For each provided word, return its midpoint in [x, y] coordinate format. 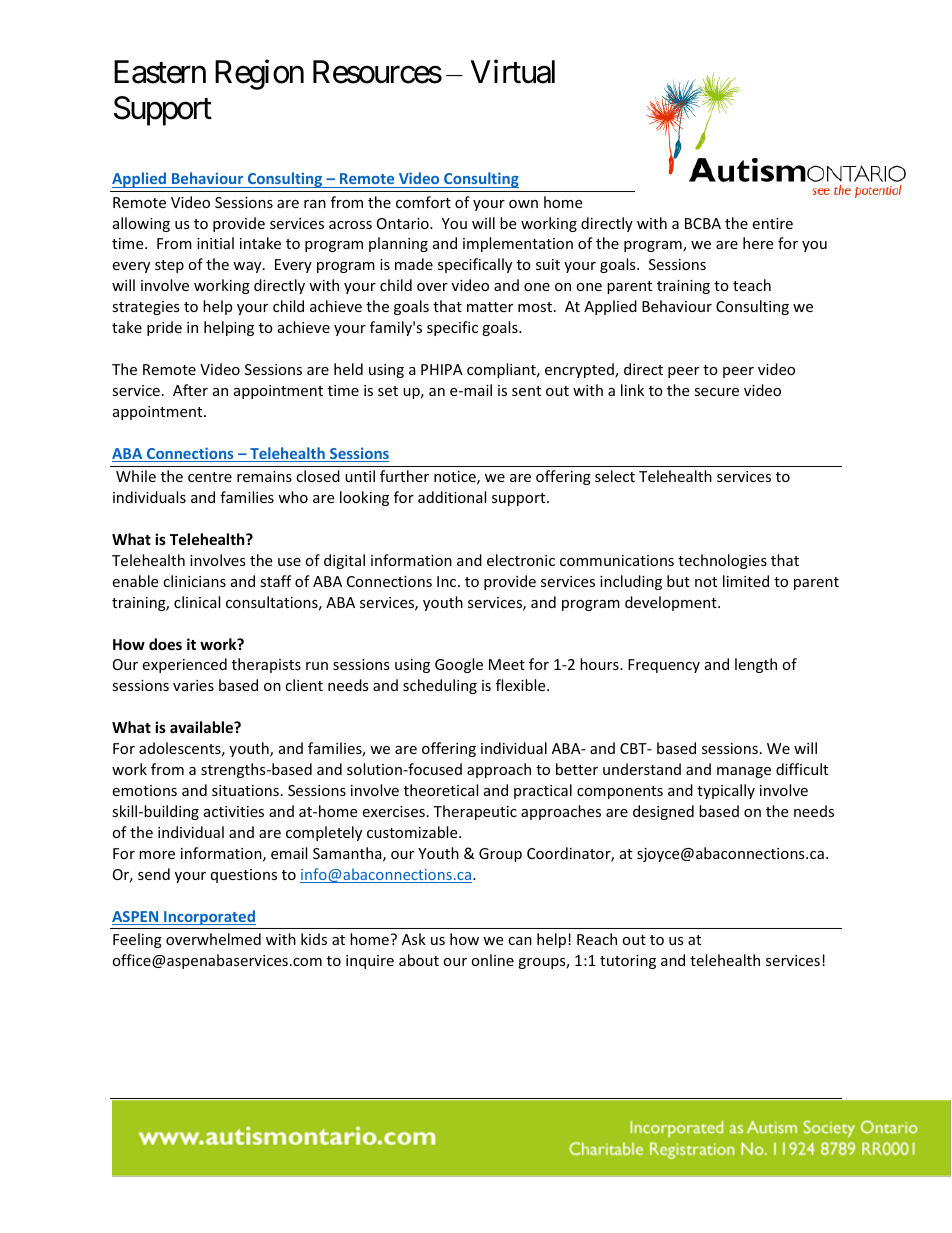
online [492, 960]
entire [772, 223]
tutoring [628, 962]
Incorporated [209, 917]
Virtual [512, 72]
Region [259, 75]
